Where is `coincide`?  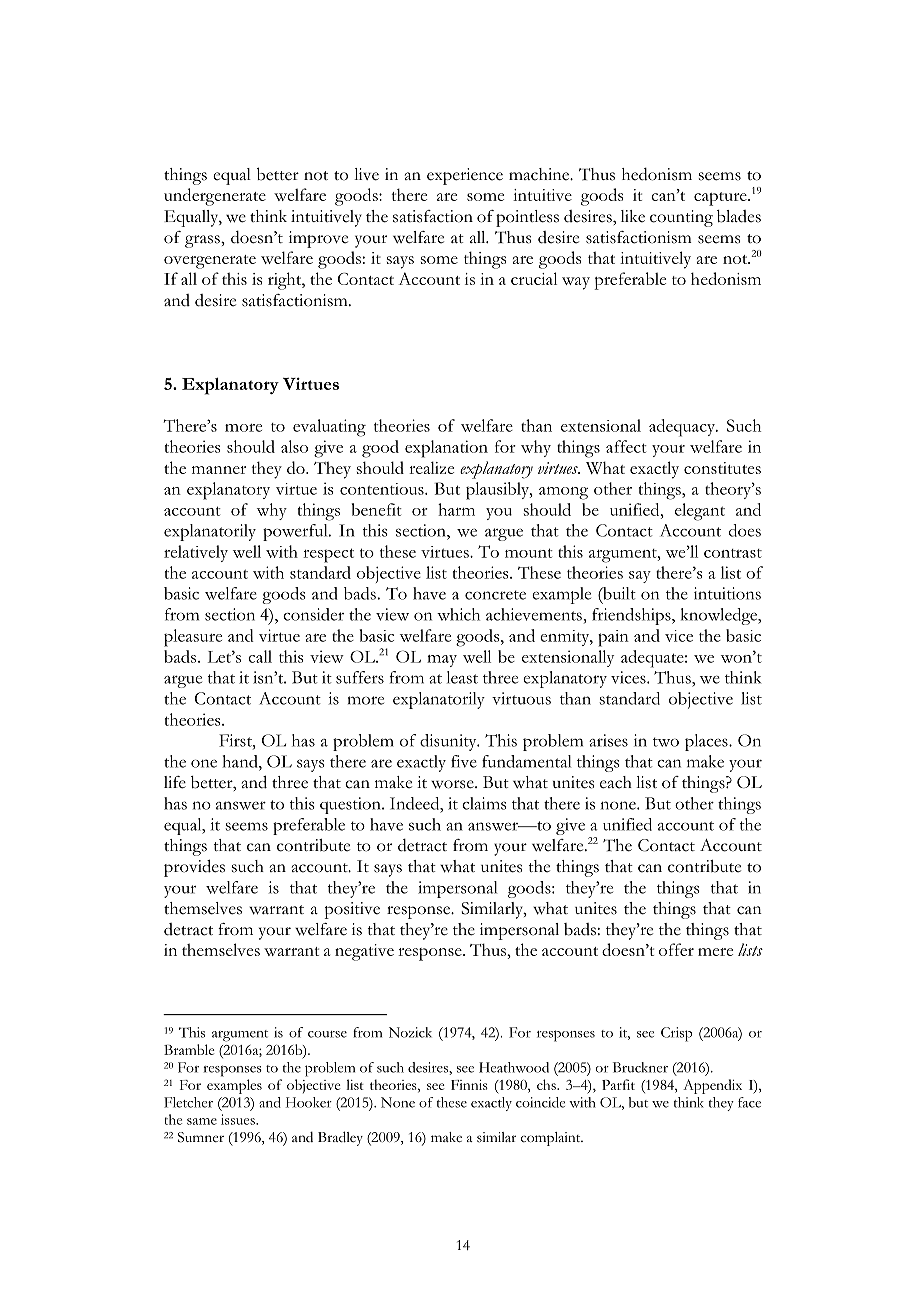 coincide is located at coordinates (540, 1102).
